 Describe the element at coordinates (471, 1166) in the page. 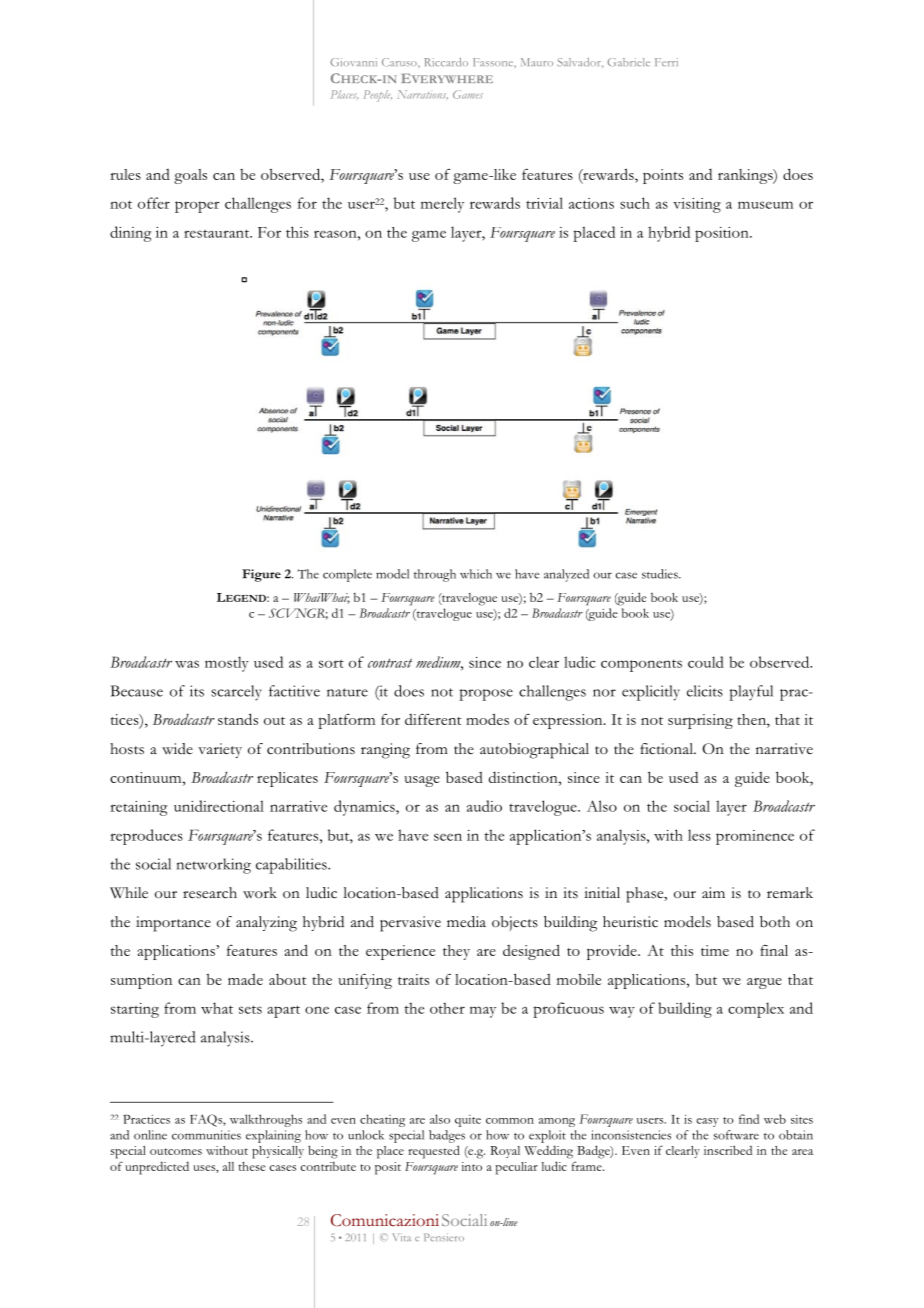

I see `into` at that location.
